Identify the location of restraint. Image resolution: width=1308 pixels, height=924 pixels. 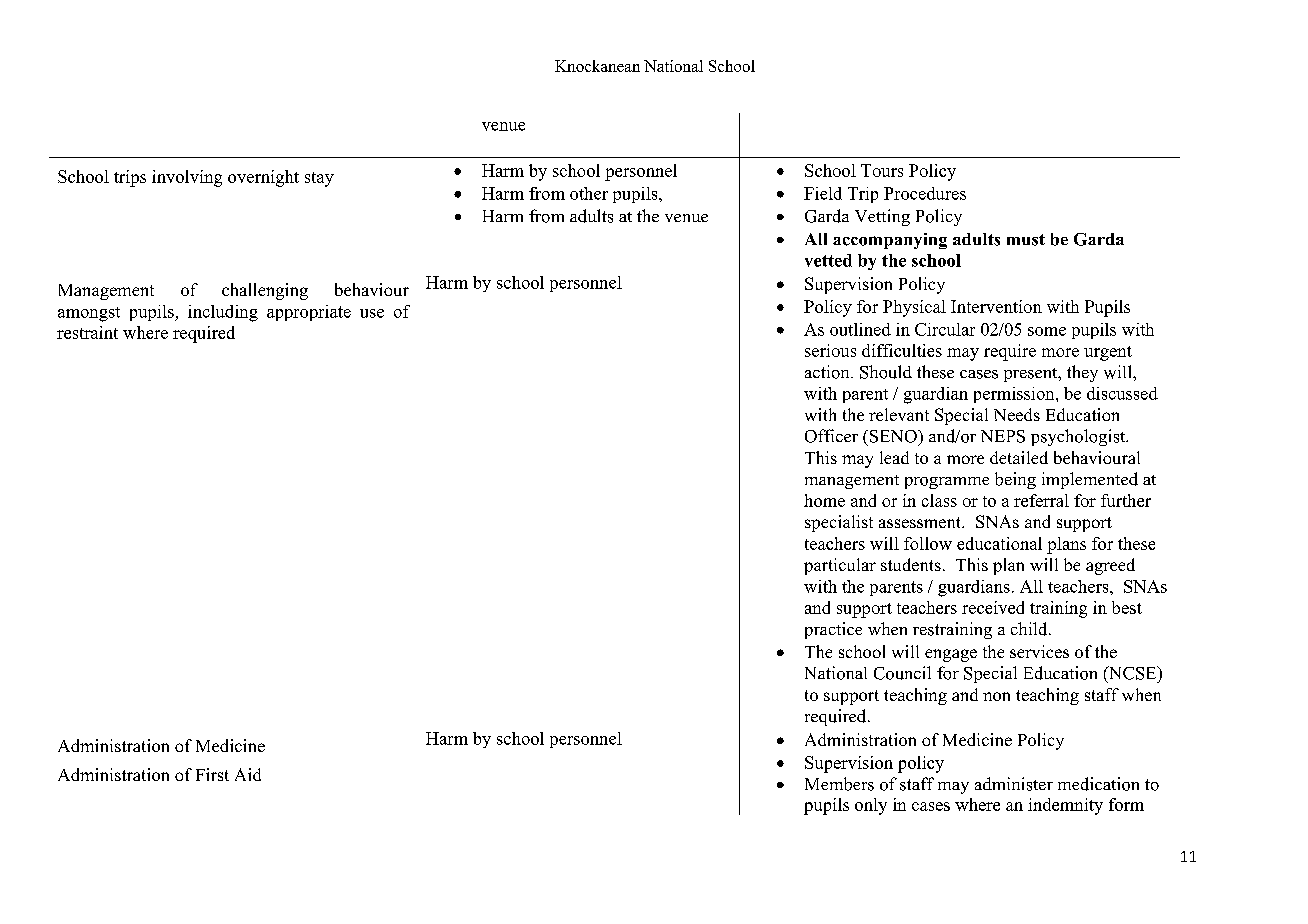
(87, 332).
